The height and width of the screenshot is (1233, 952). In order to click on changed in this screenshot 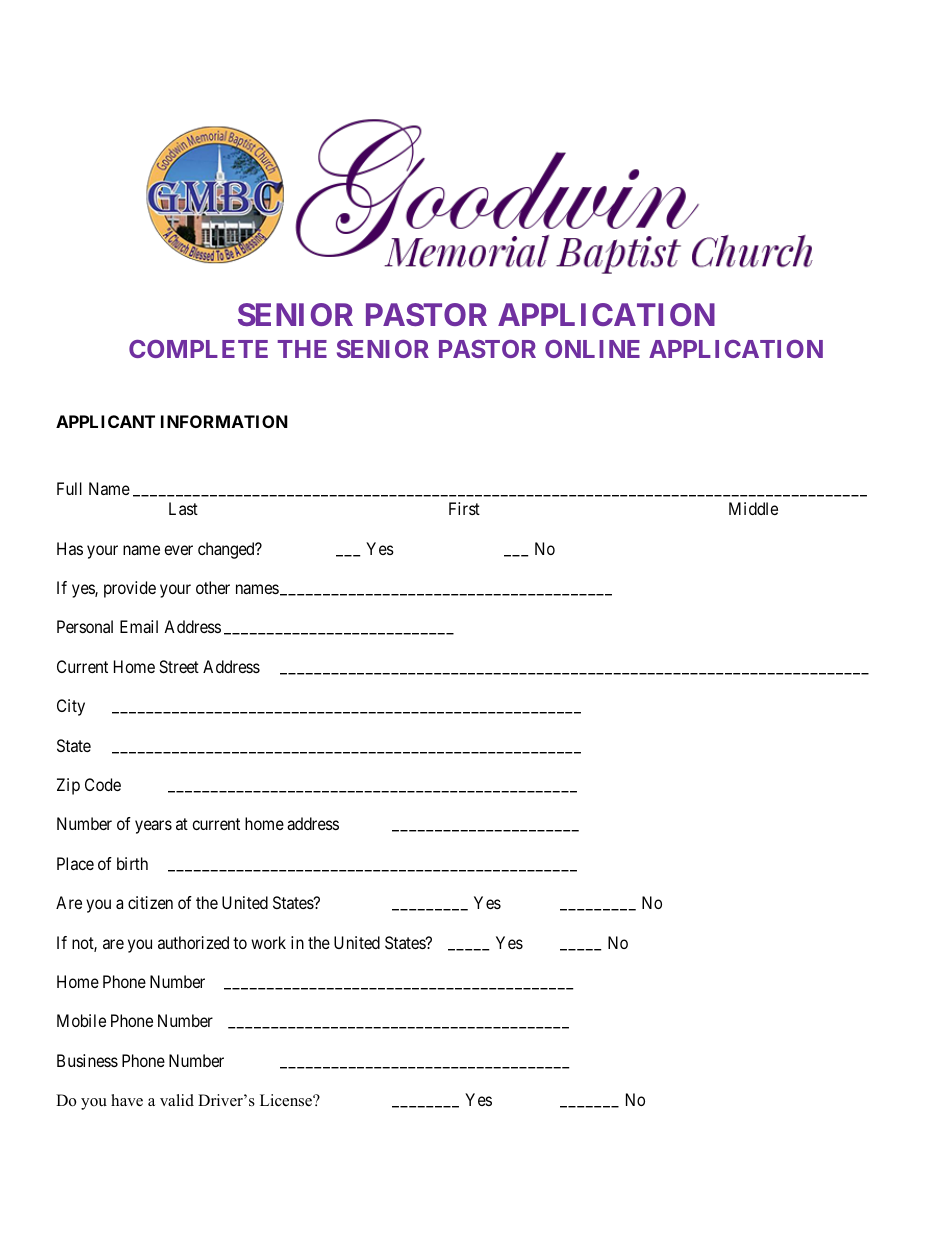, I will do `click(227, 550)`.
